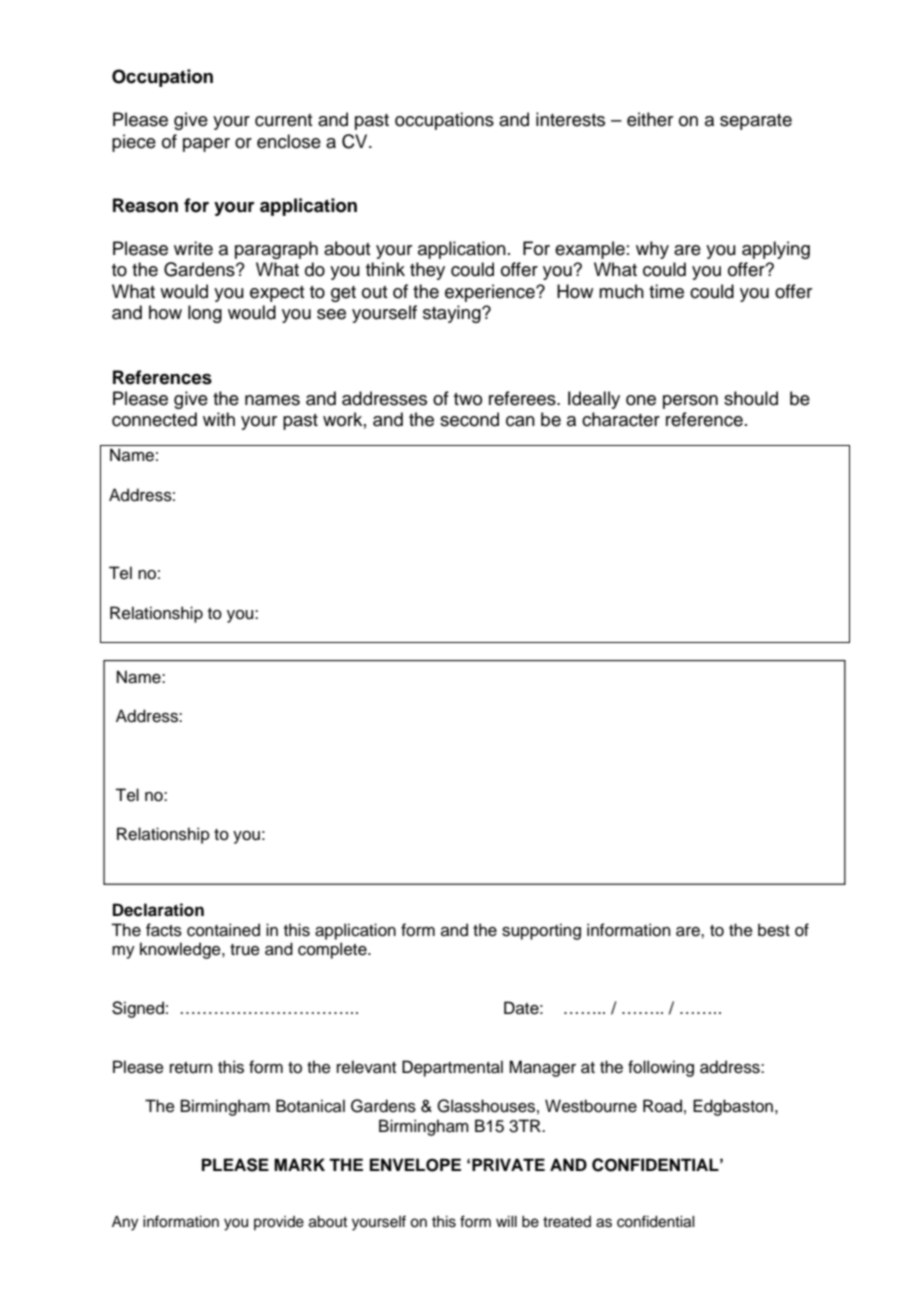  Describe the element at coordinates (279, 1223) in the screenshot. I see `provide` at that location.
